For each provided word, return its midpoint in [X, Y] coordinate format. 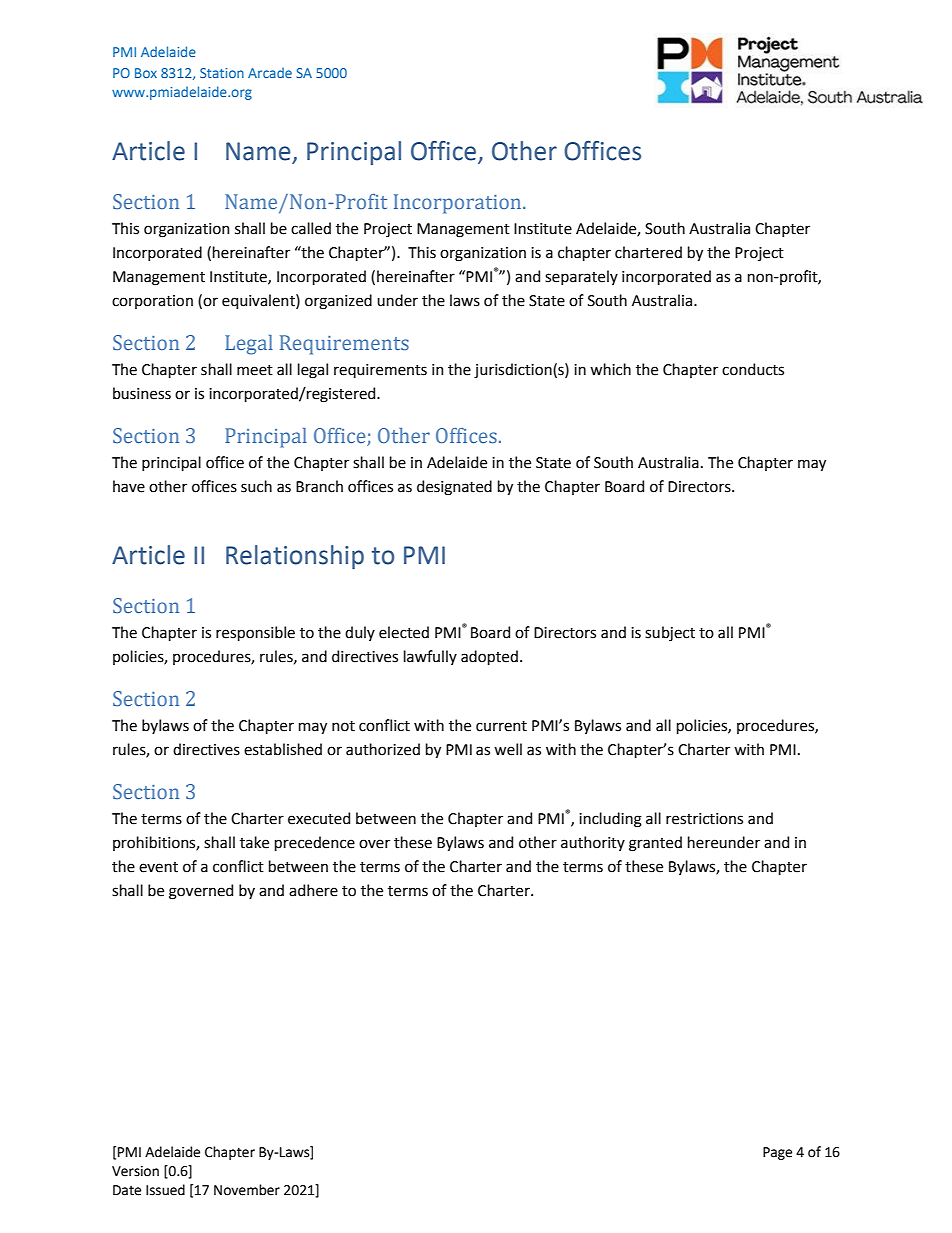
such [256, 486]
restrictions [704, 819]
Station [222, 73]
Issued [165, 1190]
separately [581, 277]
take [254, 842]
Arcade [270, 72]
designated [454, 488]
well [508, 749]
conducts [753, 369]
